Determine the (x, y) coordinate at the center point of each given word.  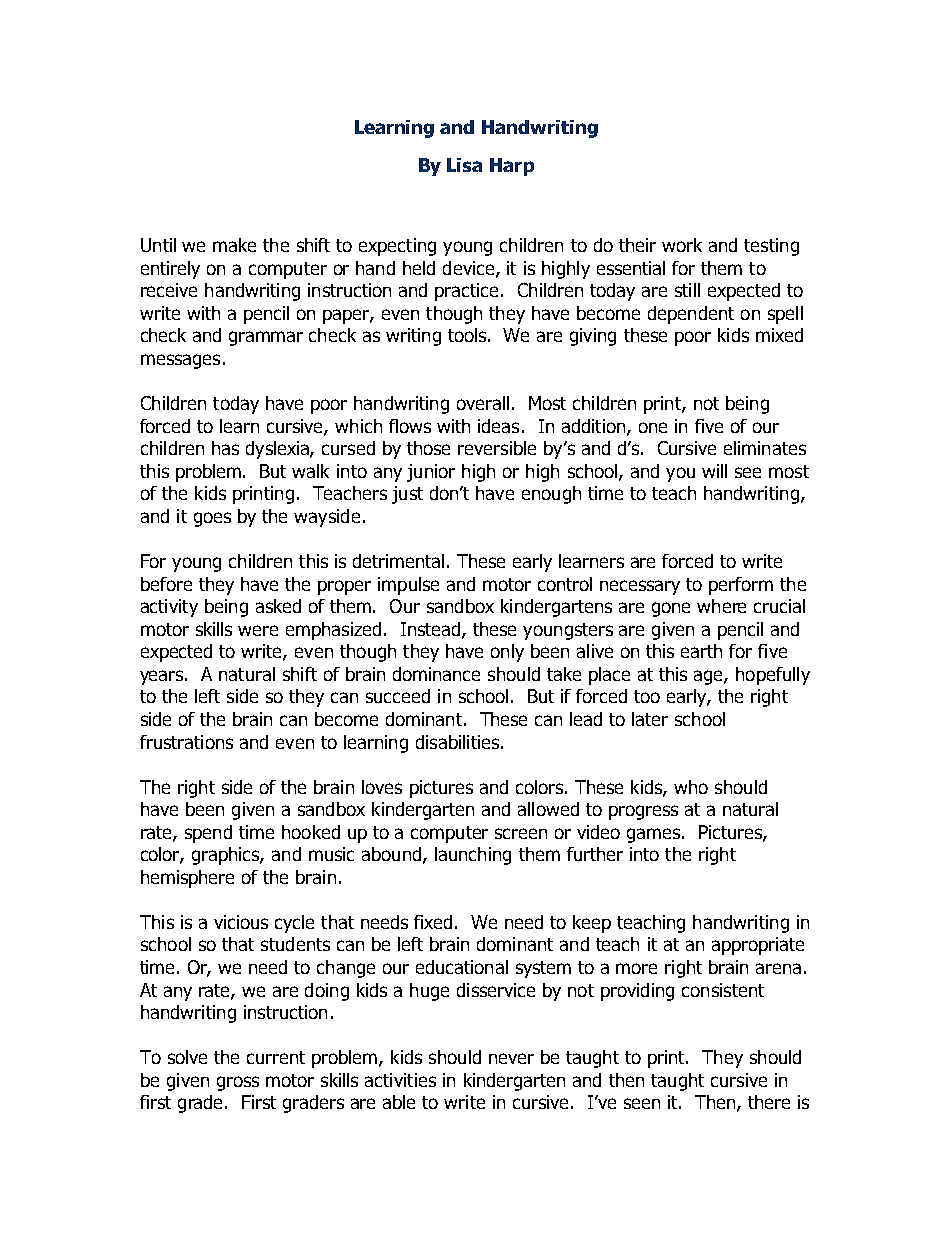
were (258, 630)
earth (701, 651)
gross (238, 1083)
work (682, 245)
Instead (432, 630)
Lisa (464, 165)
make (234, 245)
